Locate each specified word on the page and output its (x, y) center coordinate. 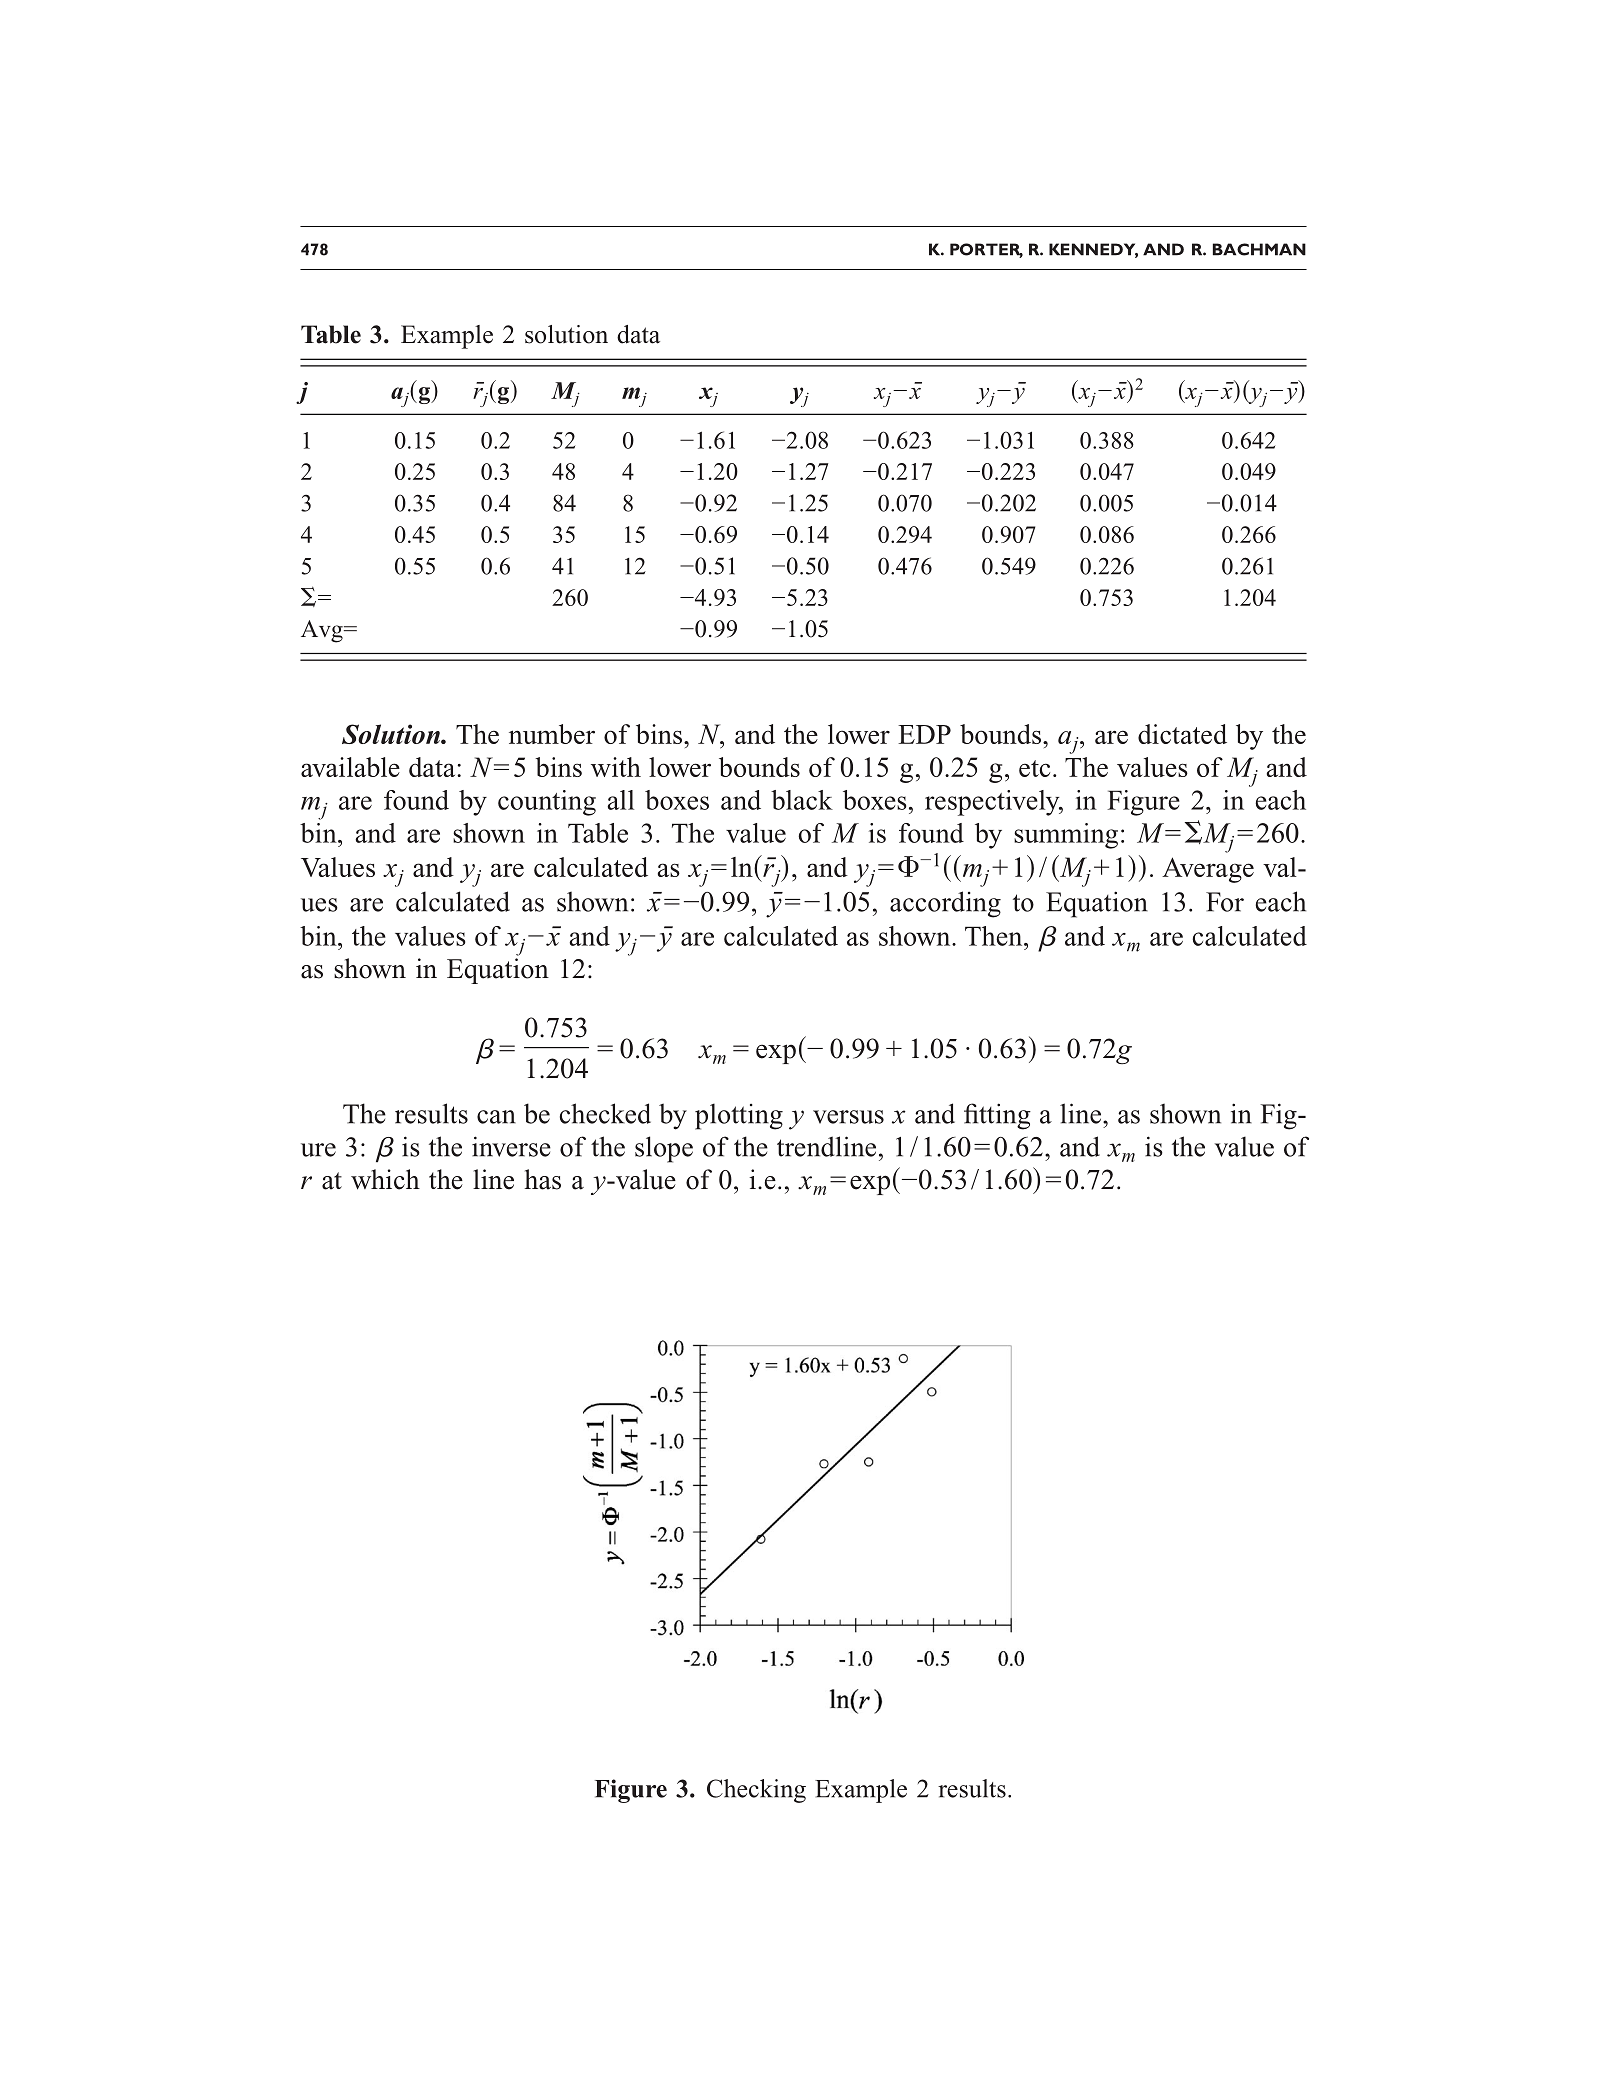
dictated (1182, 734)
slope (664, 1149)
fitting (997, 1116)
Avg (323, 631)
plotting (739, 1116)
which (385, 1179)
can (496, 1117)
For (1225, 902)
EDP (924, 734)
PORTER (986, 250)
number (552, 734)
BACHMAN (1259, 249)
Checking (756, 1791)
